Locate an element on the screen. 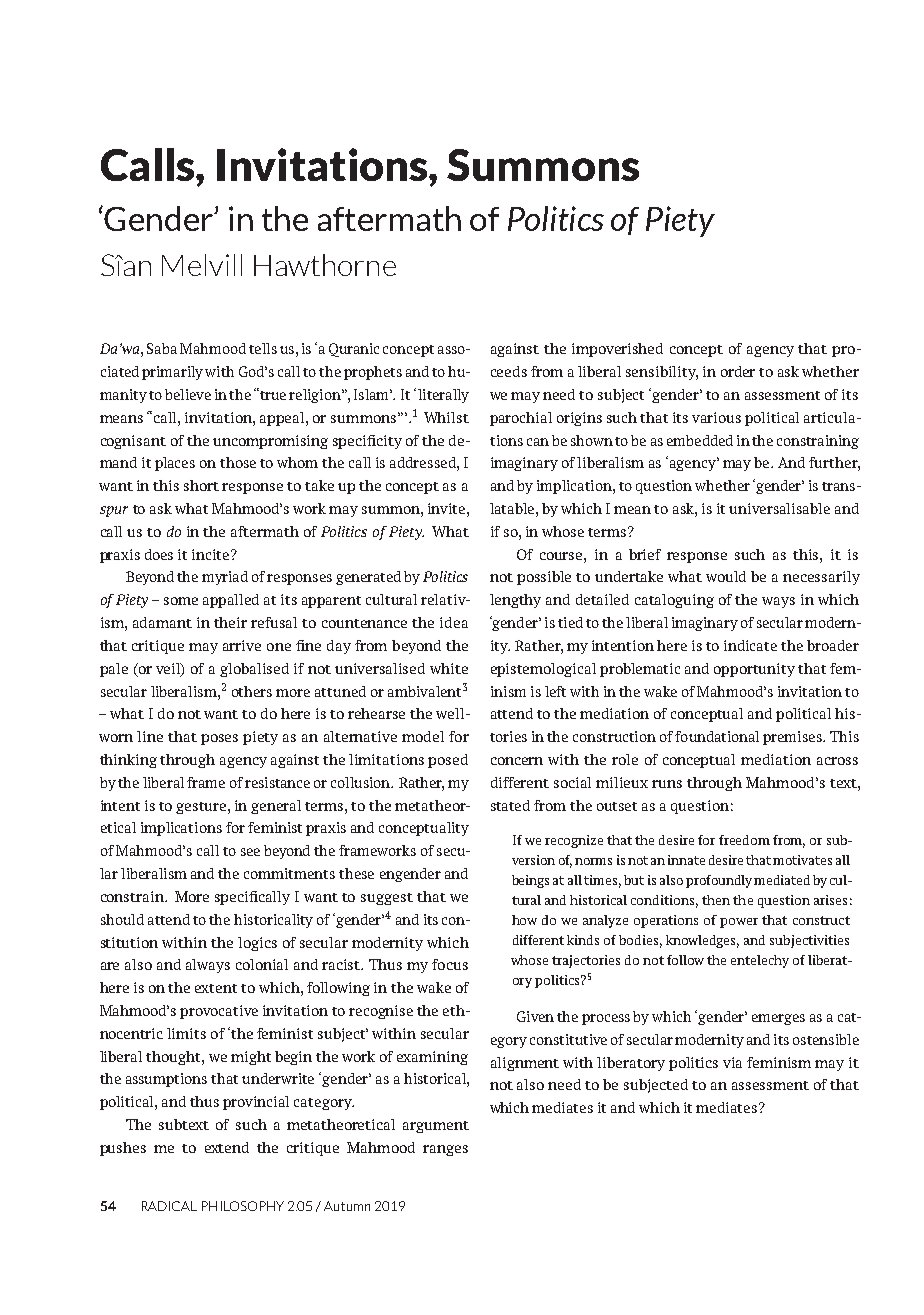 The width and height of the screenshot is (924, 1315). foundational is located at coordinates (717, 736).
